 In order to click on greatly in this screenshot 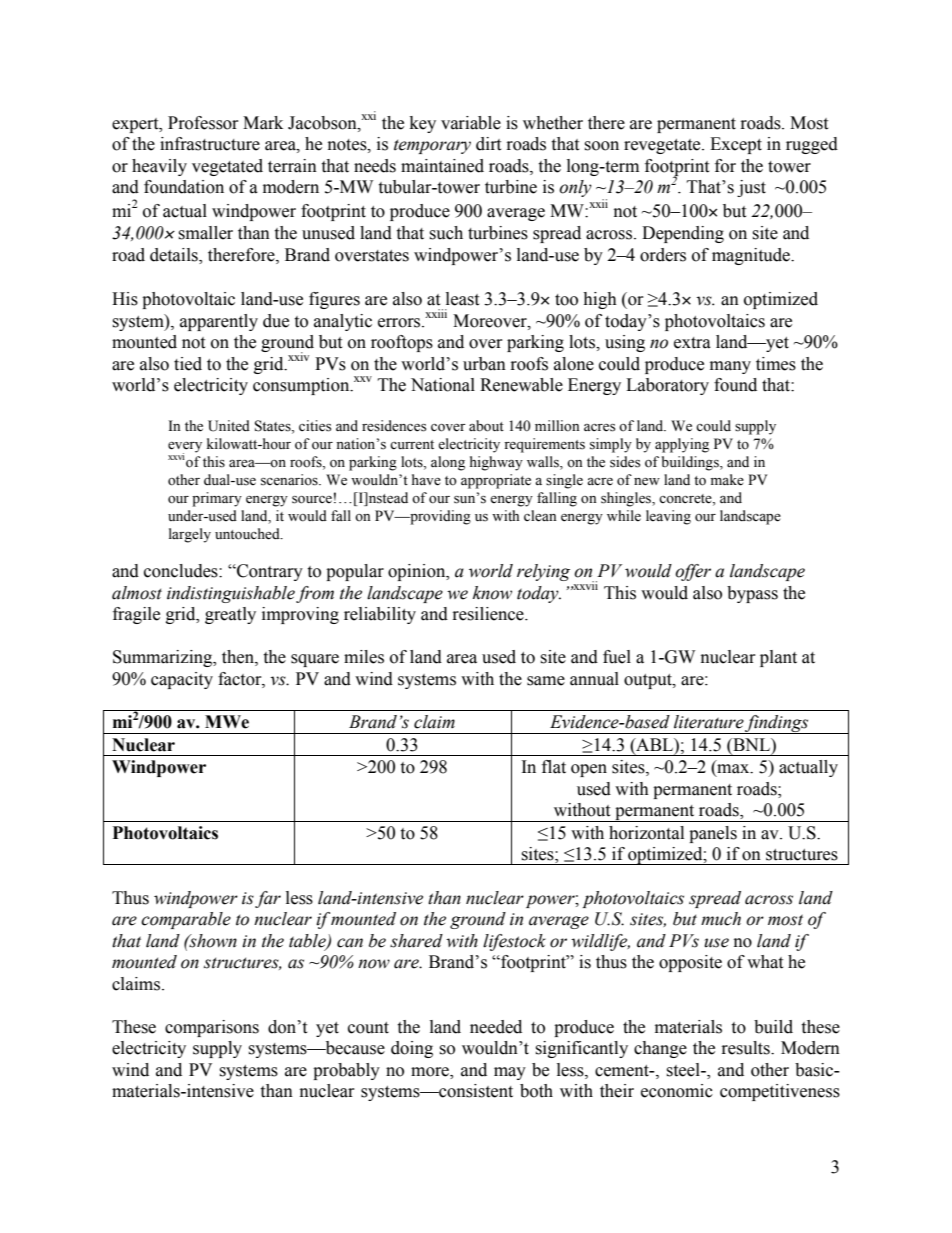, I will do `click(230, 615)`.
